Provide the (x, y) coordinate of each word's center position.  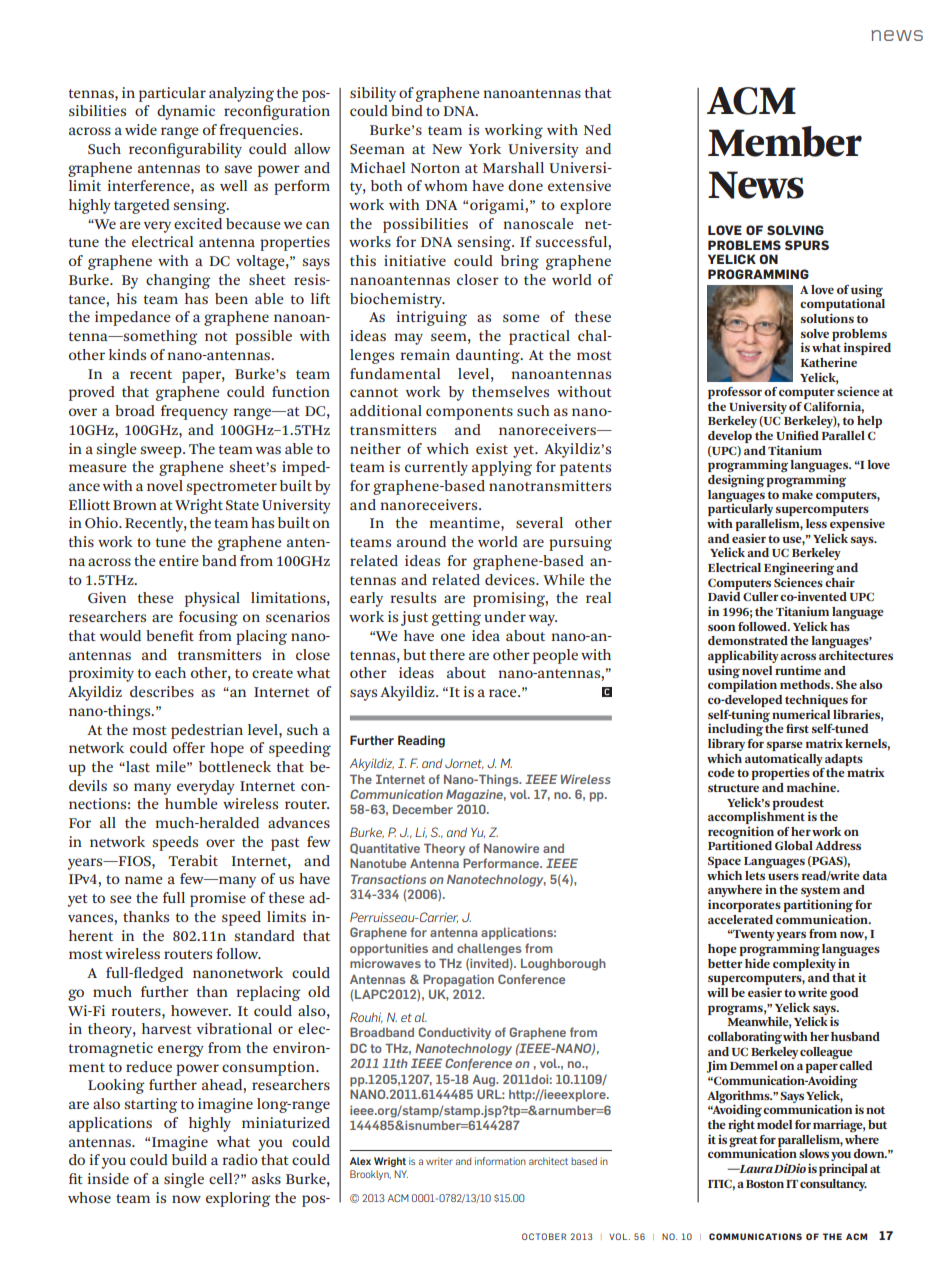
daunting (489, 356)
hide (757, 962)
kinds (127, 354)
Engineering (799, 570)
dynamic (186, 112)
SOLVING (795, 230)
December (423, 809)
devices (511, 579)
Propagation (458, 980)
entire (178, 560)
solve (815, 333)
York (485, 148)
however (201, 1010)
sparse (785, 746)
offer (189, 747)
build (189, 1159)
